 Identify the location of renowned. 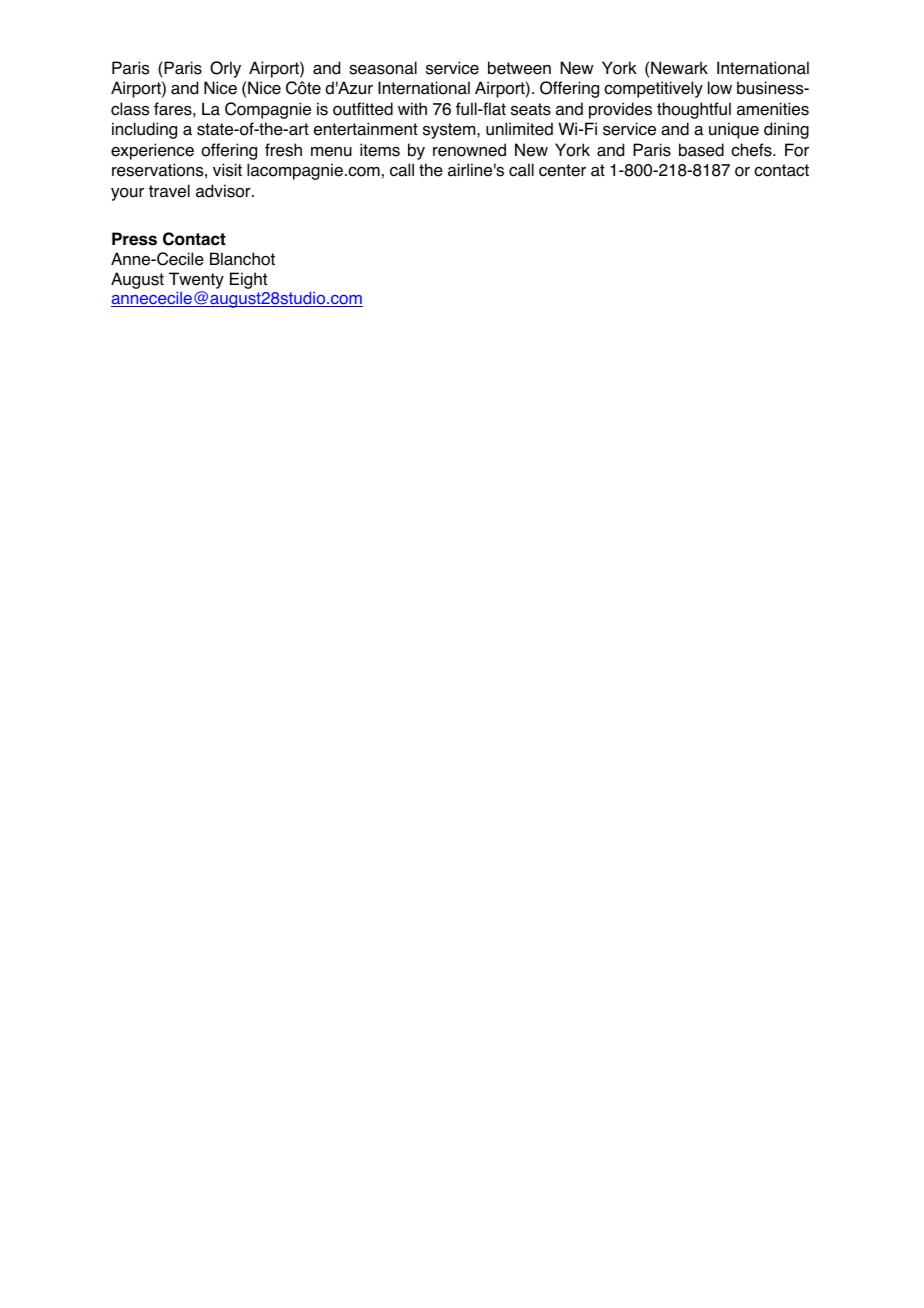
(469, 150).
